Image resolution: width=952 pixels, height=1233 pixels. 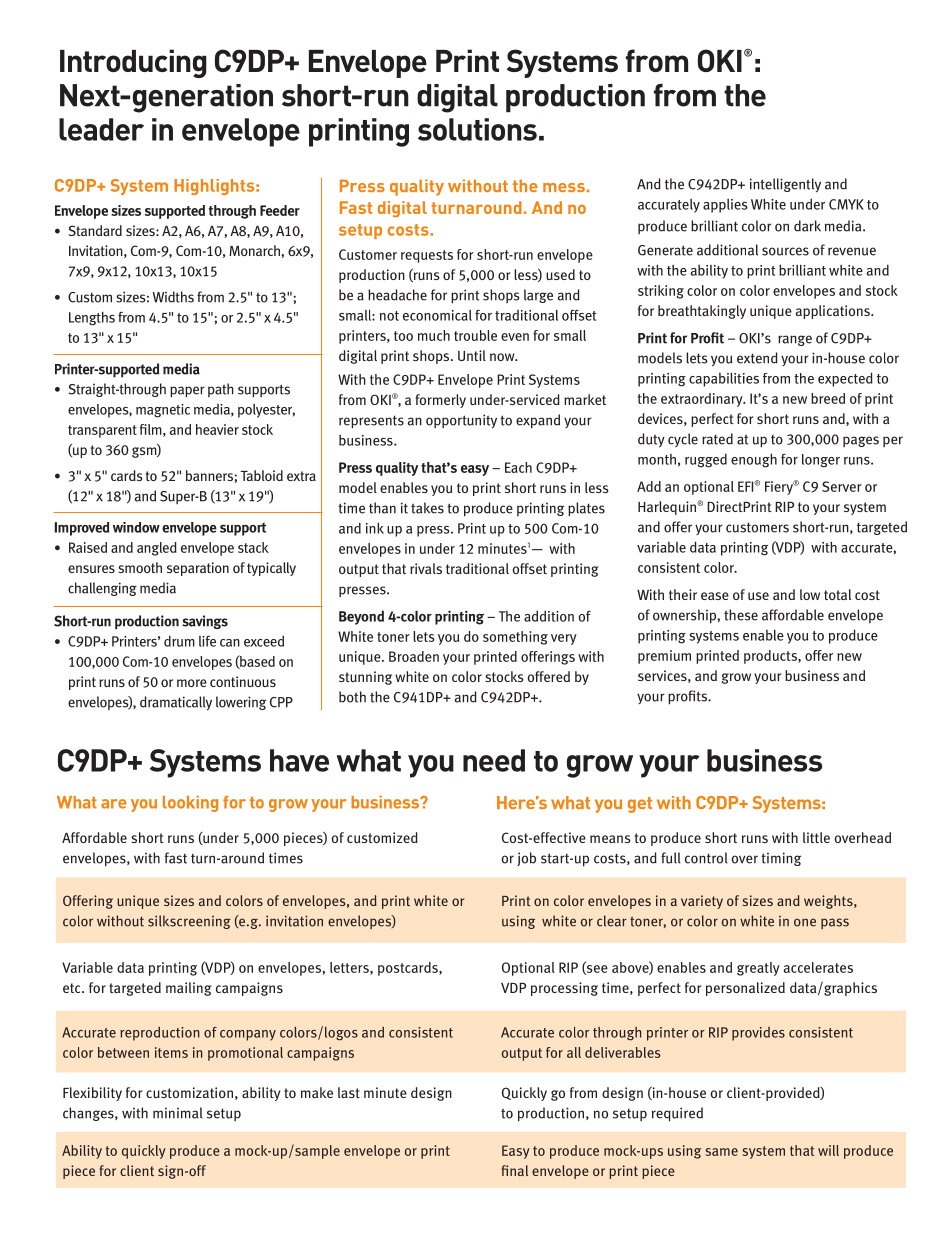 I want to click on final, so click(x=515, y=1170).
